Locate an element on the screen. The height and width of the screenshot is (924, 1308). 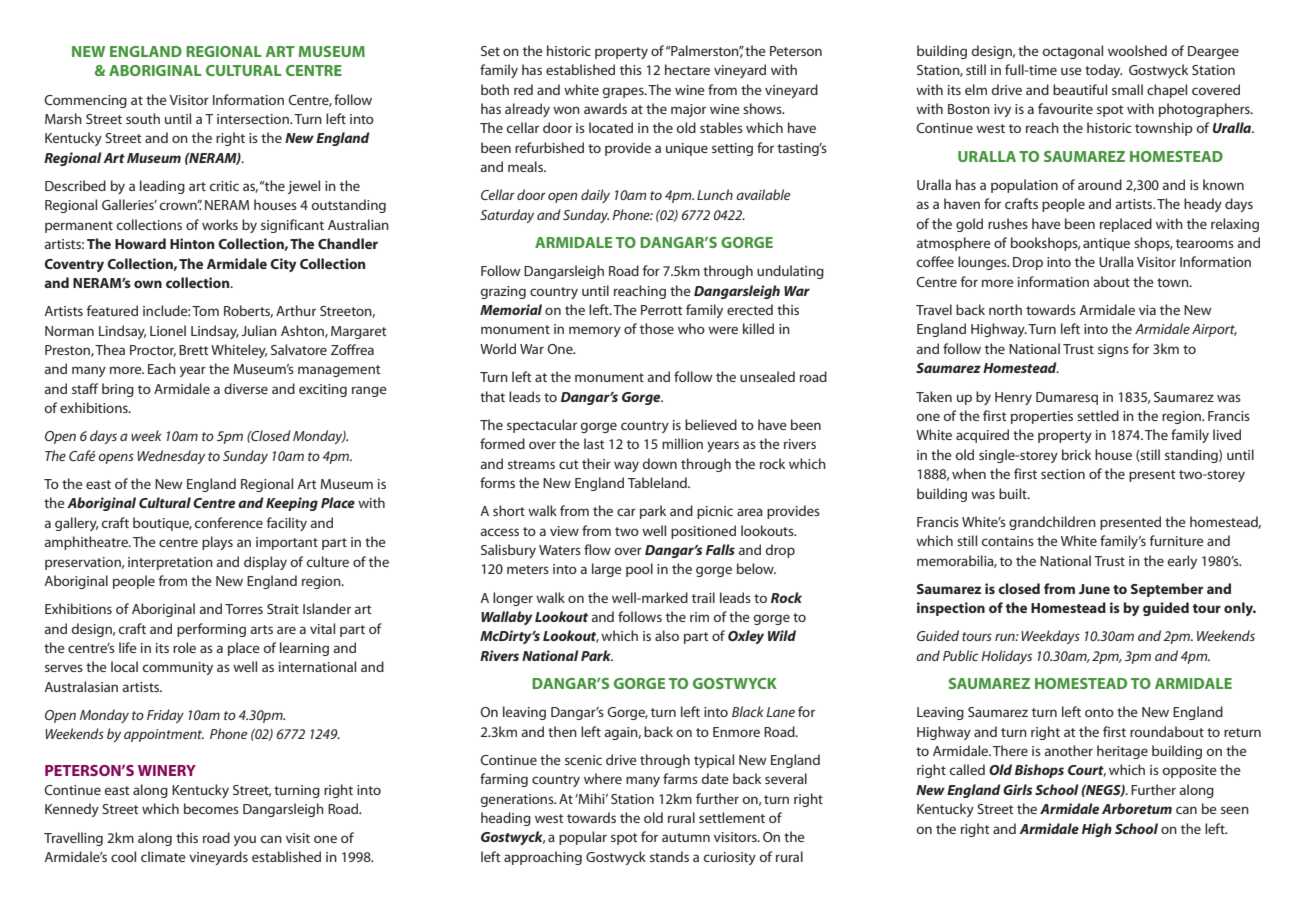
June is located at coordinates (1094, 589).
